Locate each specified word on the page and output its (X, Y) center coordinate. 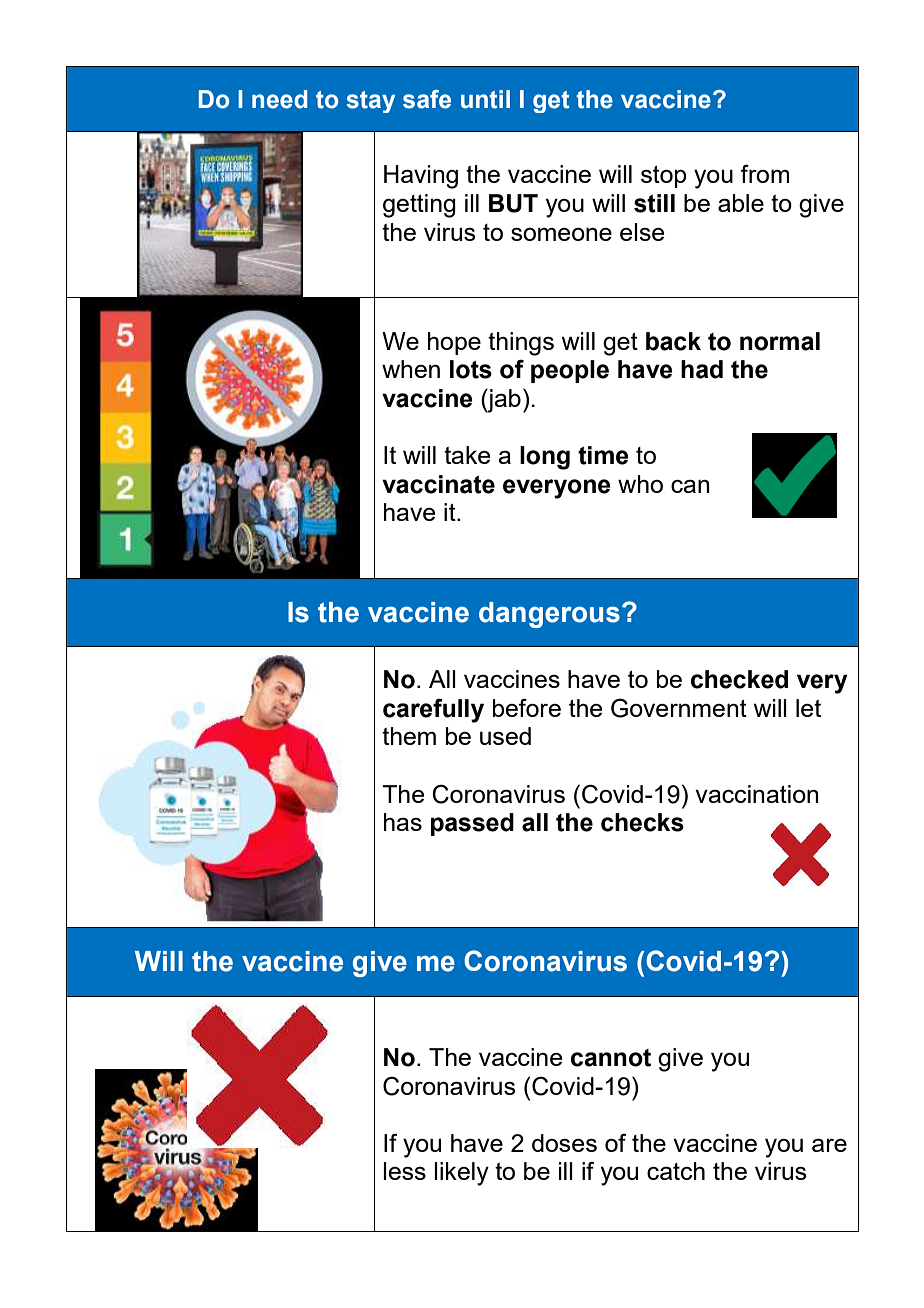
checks (642, 822)
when (411, 369)
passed (472, 824)
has (403, 822)
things (521, 344)
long (545, 458)
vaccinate (438, 484)
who (640, 484)
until (485, 99)
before (527, 707)
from (764, 173)
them (409, 736)
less (404, 1171)
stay (370, 102)
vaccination (757, 794)
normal (780, 341)
